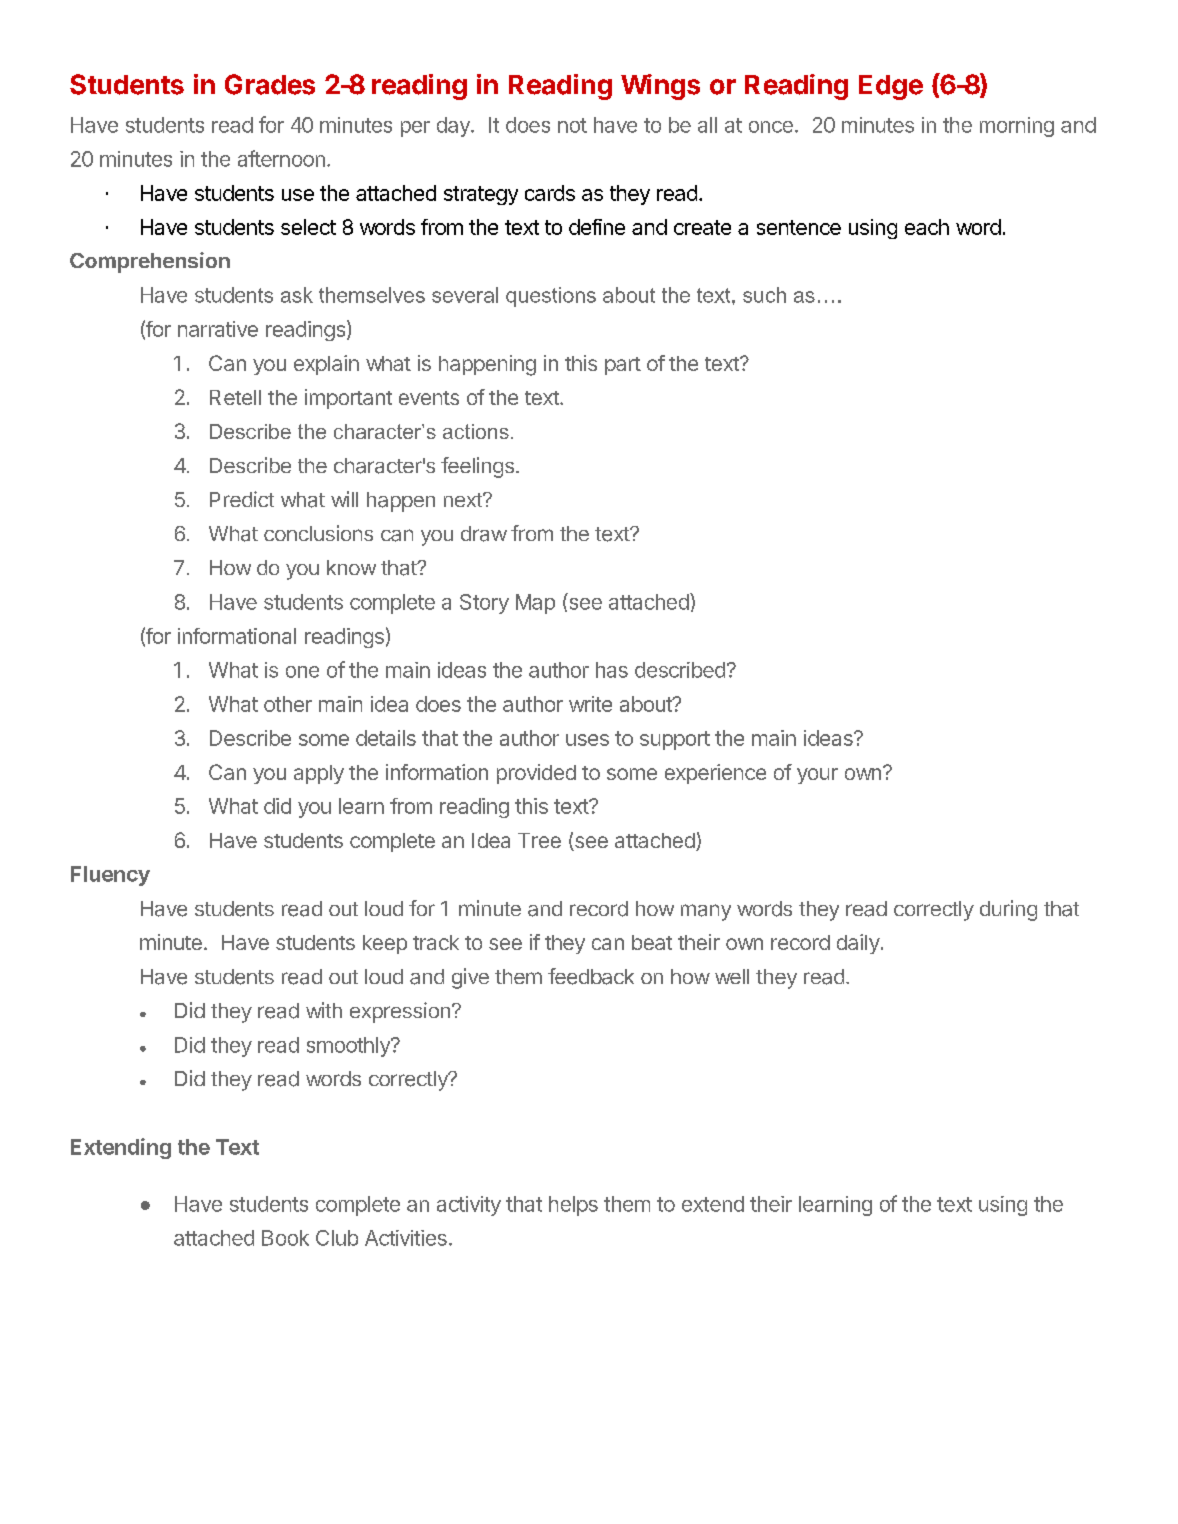  Describe the element at coordinates (891, 87) in the screenshot. I see `Edge` at that location.
